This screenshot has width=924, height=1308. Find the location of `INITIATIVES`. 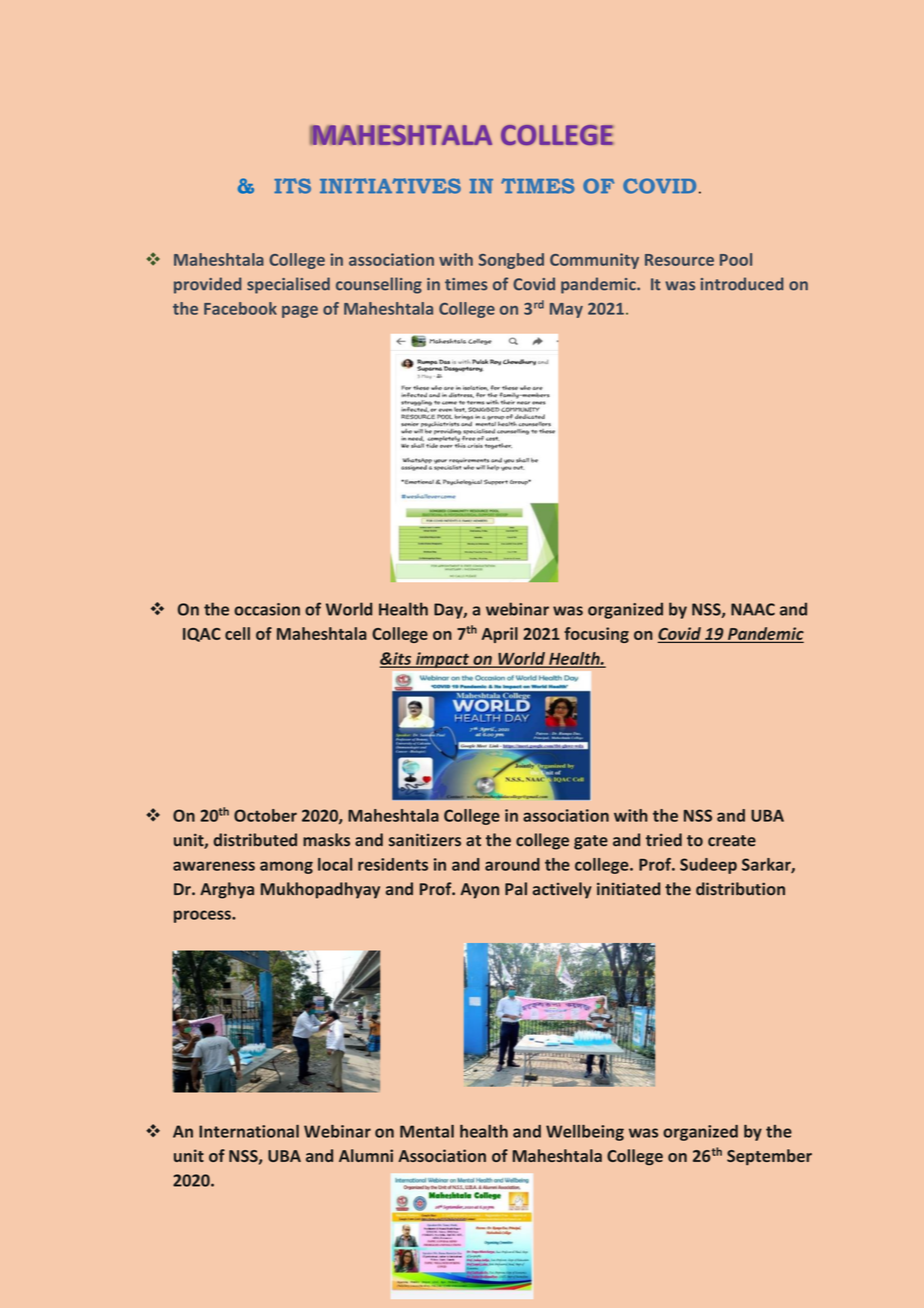

INITIATIVES is located at coordinates (390, 186).
